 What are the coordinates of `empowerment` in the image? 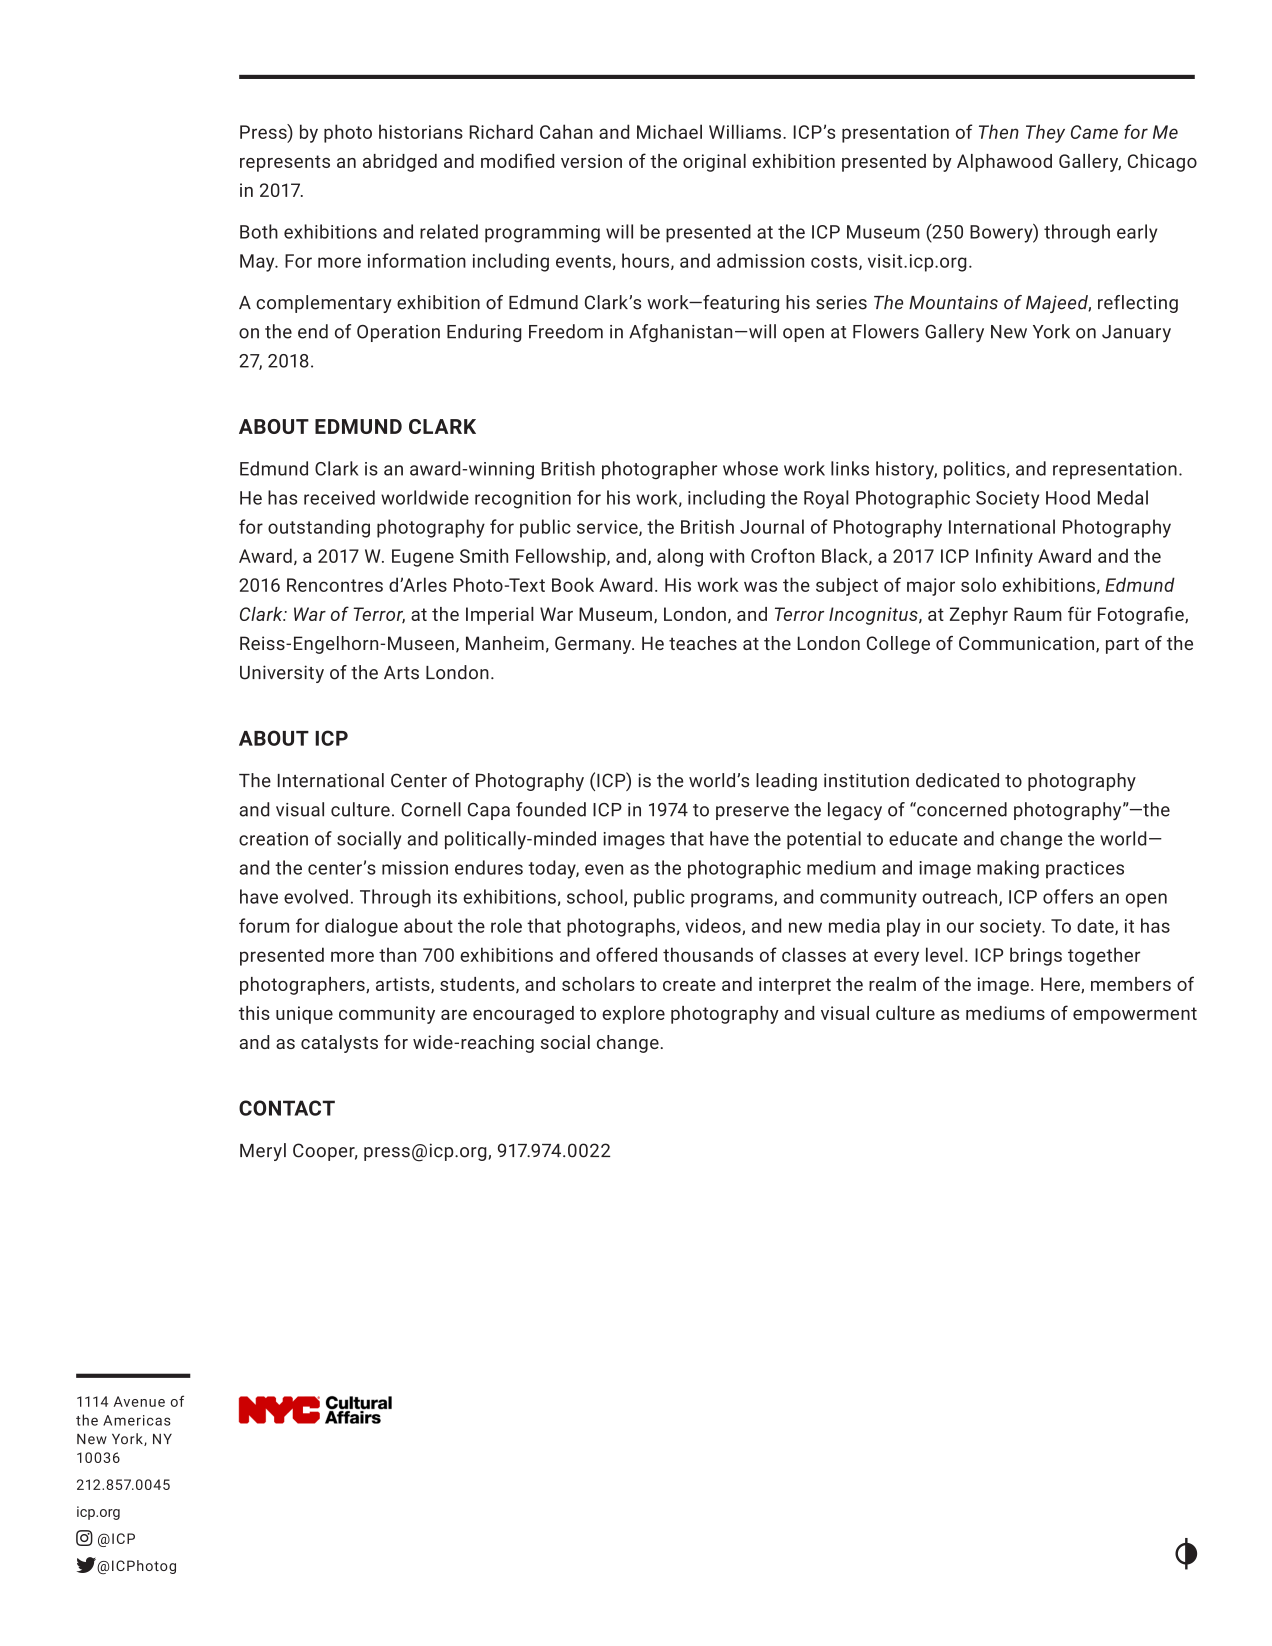 It's located at (1135, 1015).
